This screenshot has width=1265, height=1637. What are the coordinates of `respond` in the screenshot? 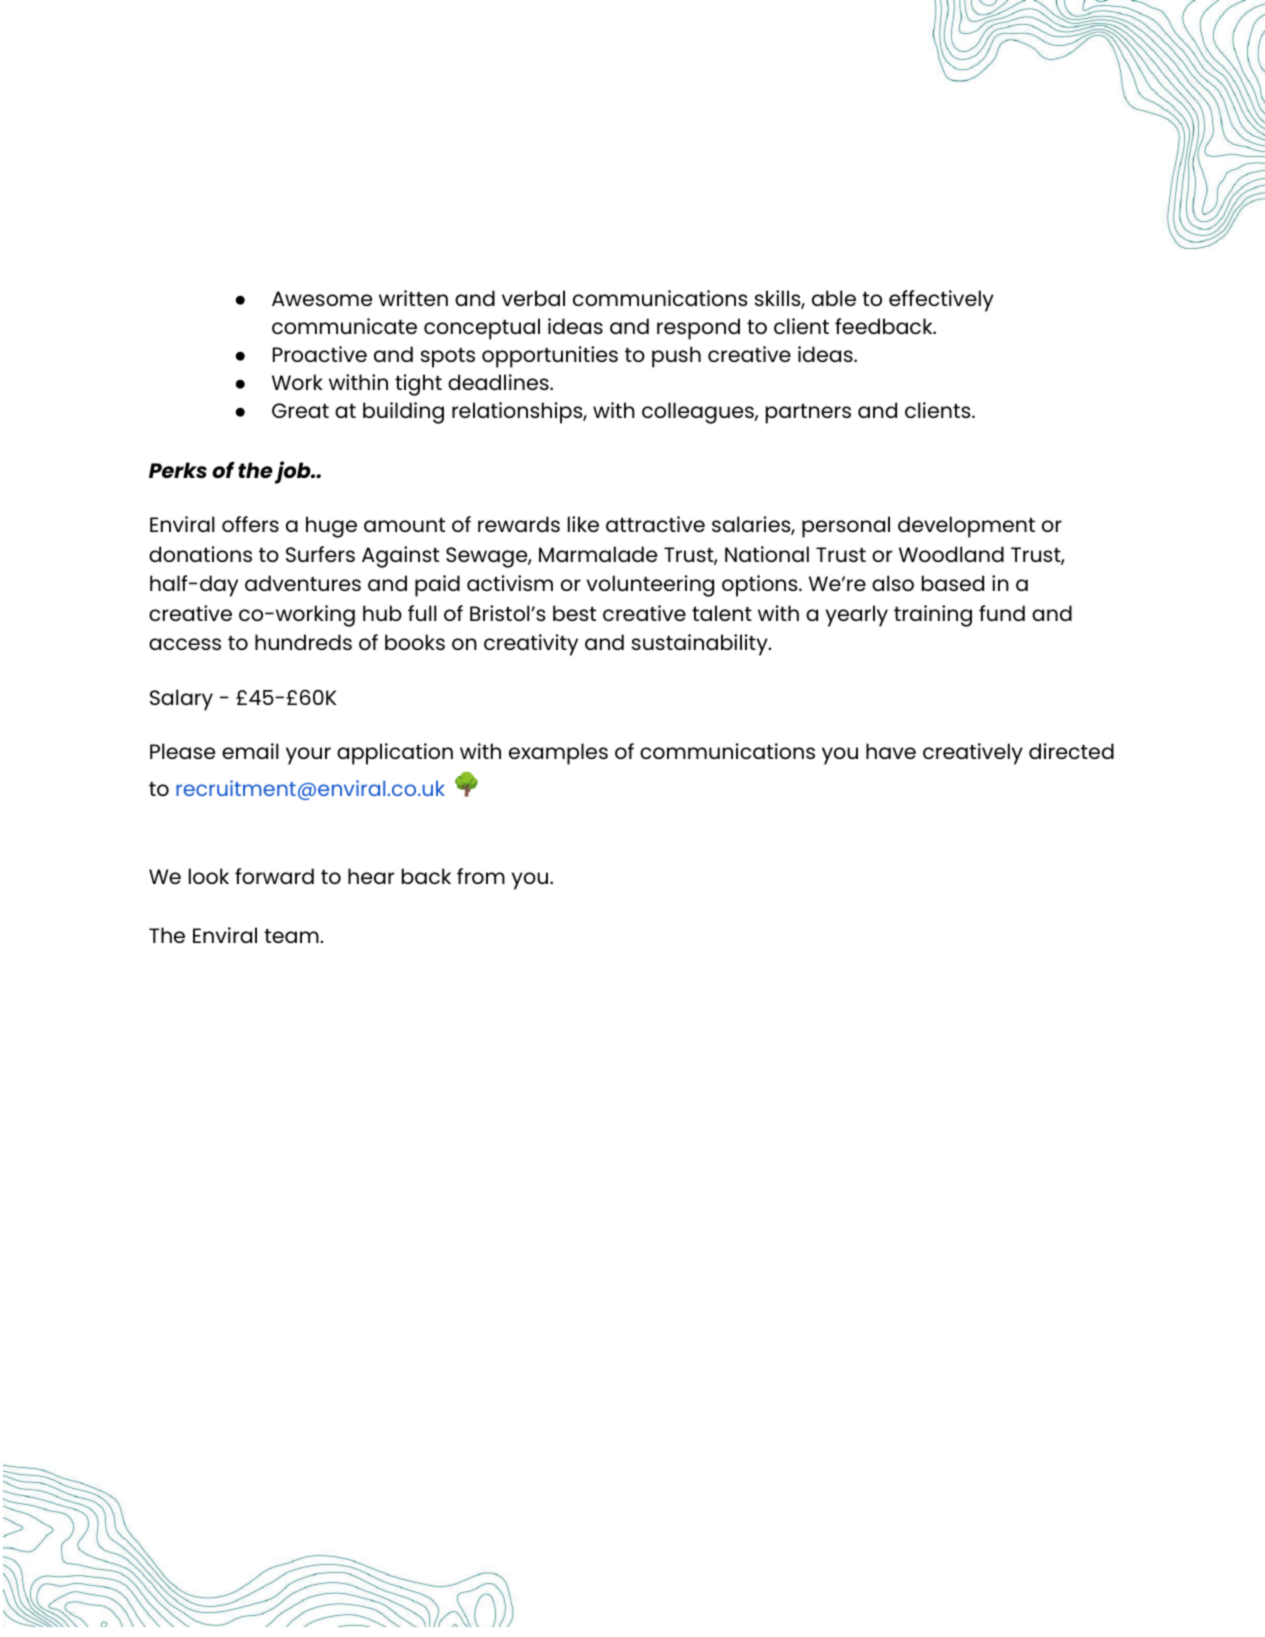 It's located at (698, 329).
